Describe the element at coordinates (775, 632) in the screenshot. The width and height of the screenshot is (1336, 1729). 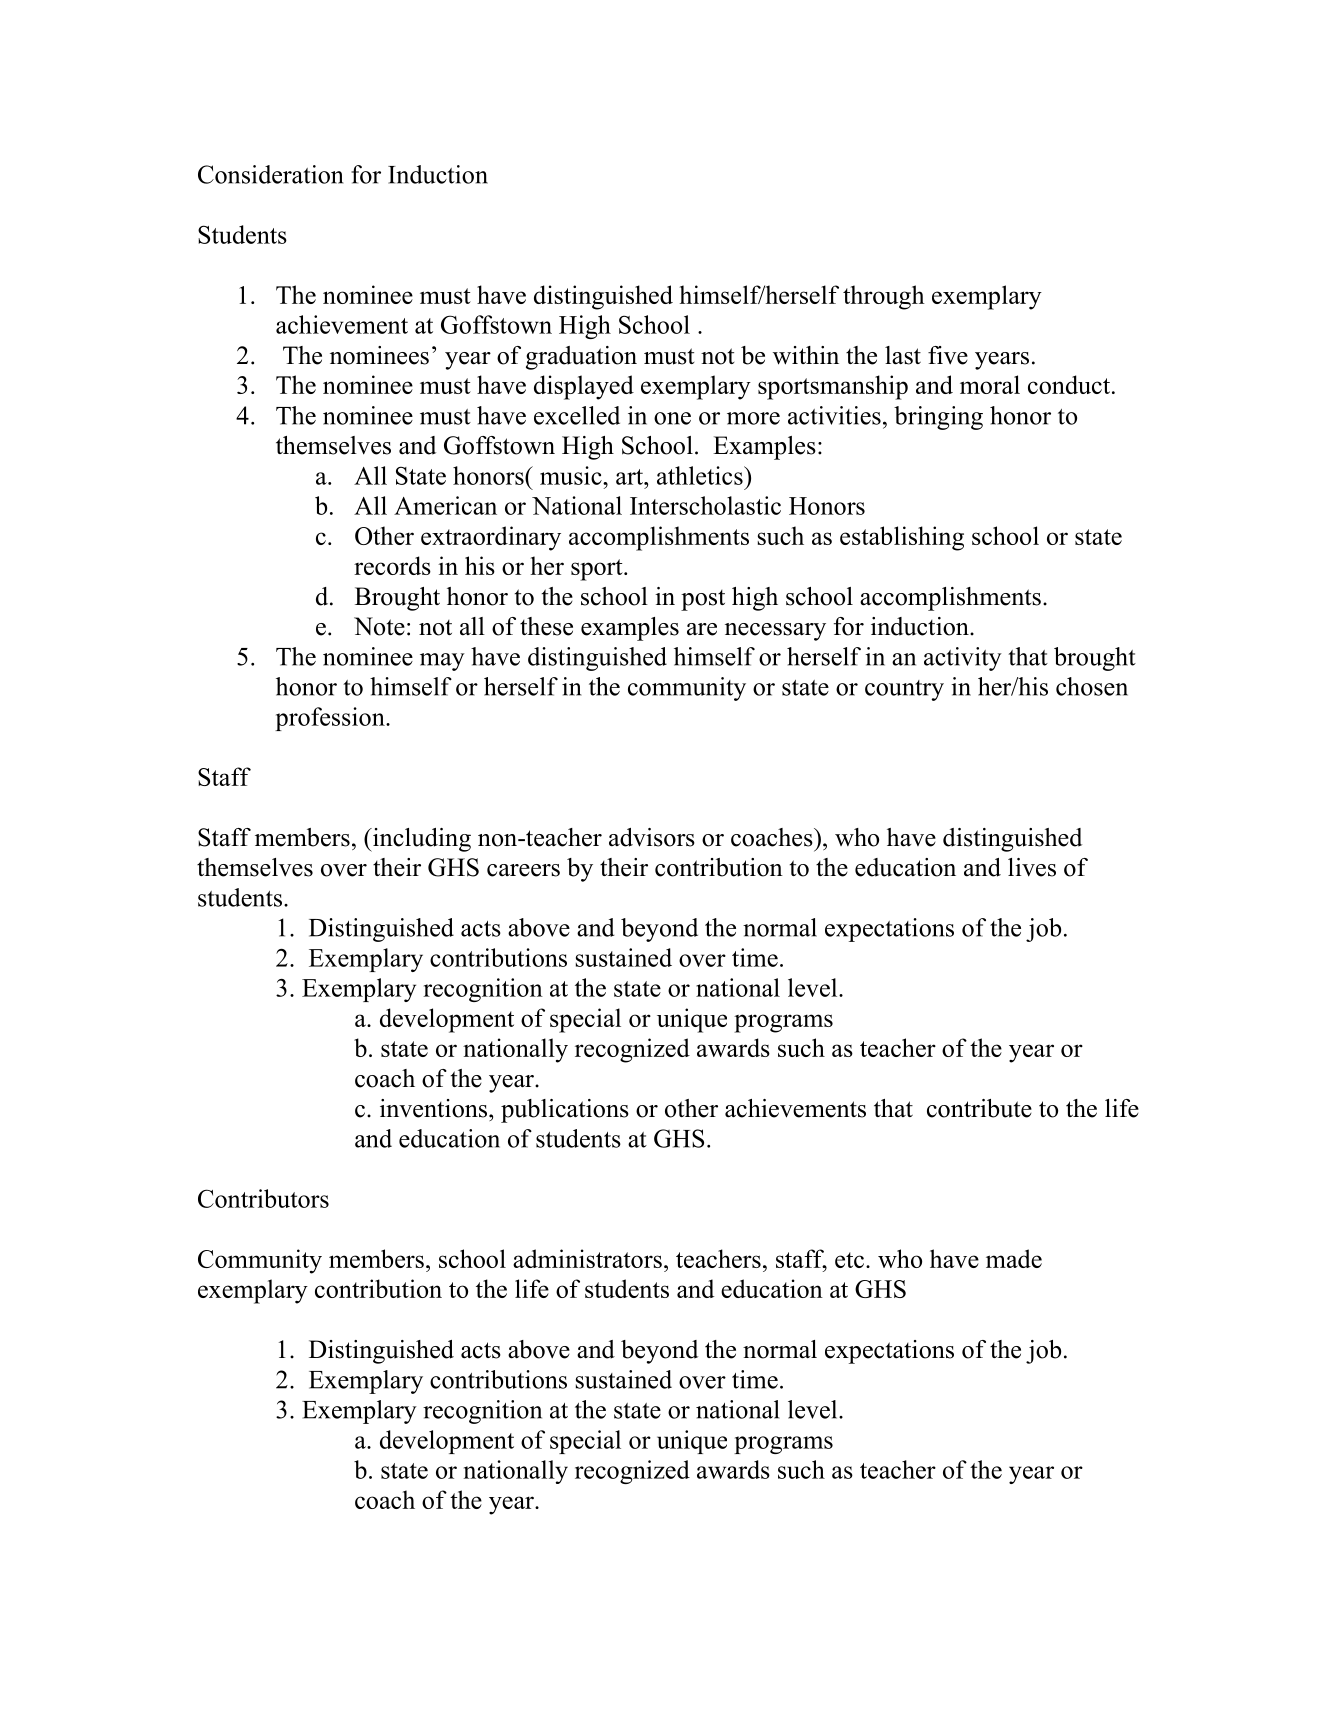
I see `necessary` at that location.
